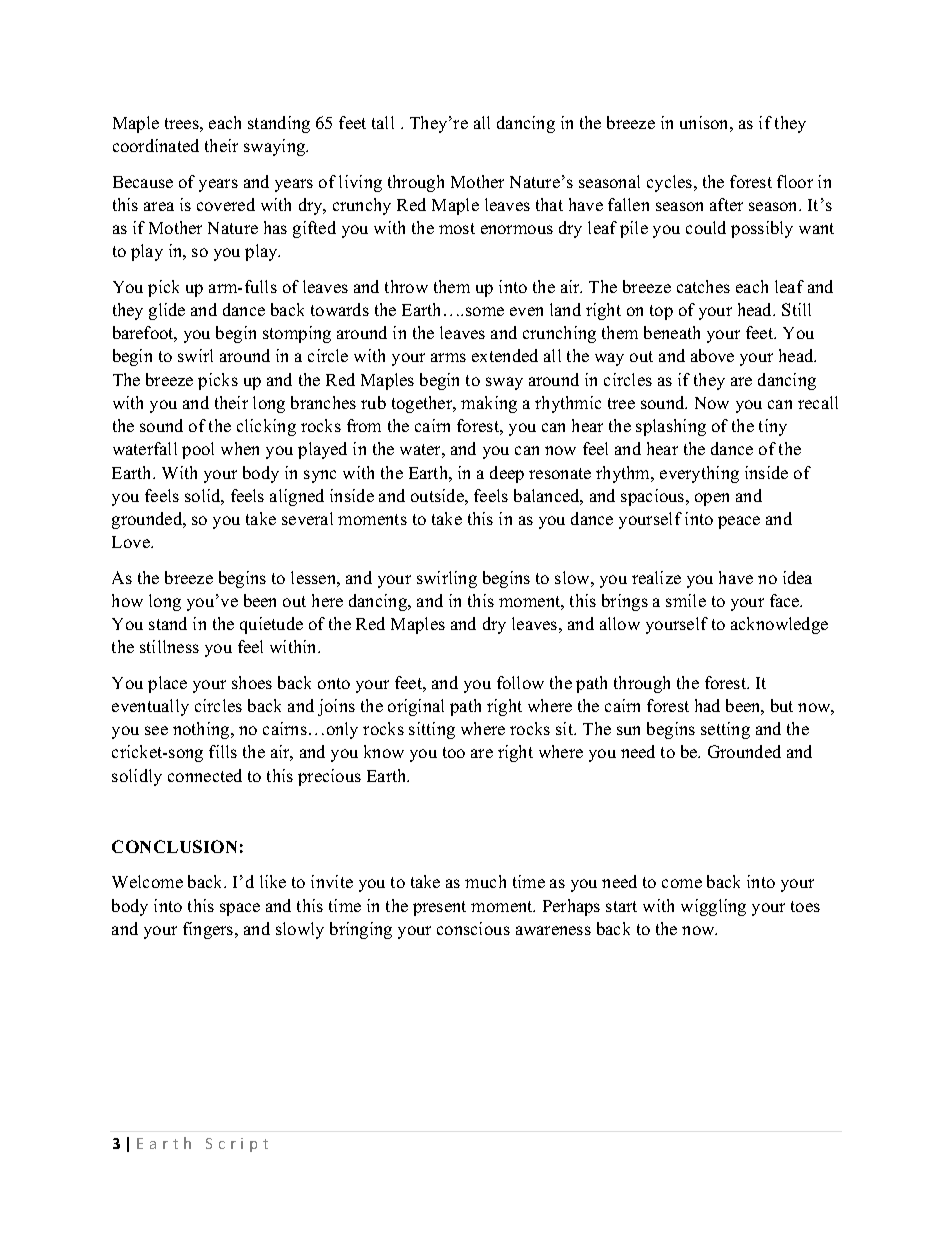 This screenshot has width=952, height=1233. Describe the element at coordinates (383, 122) in the screenshot. I see `tall` at that location.
